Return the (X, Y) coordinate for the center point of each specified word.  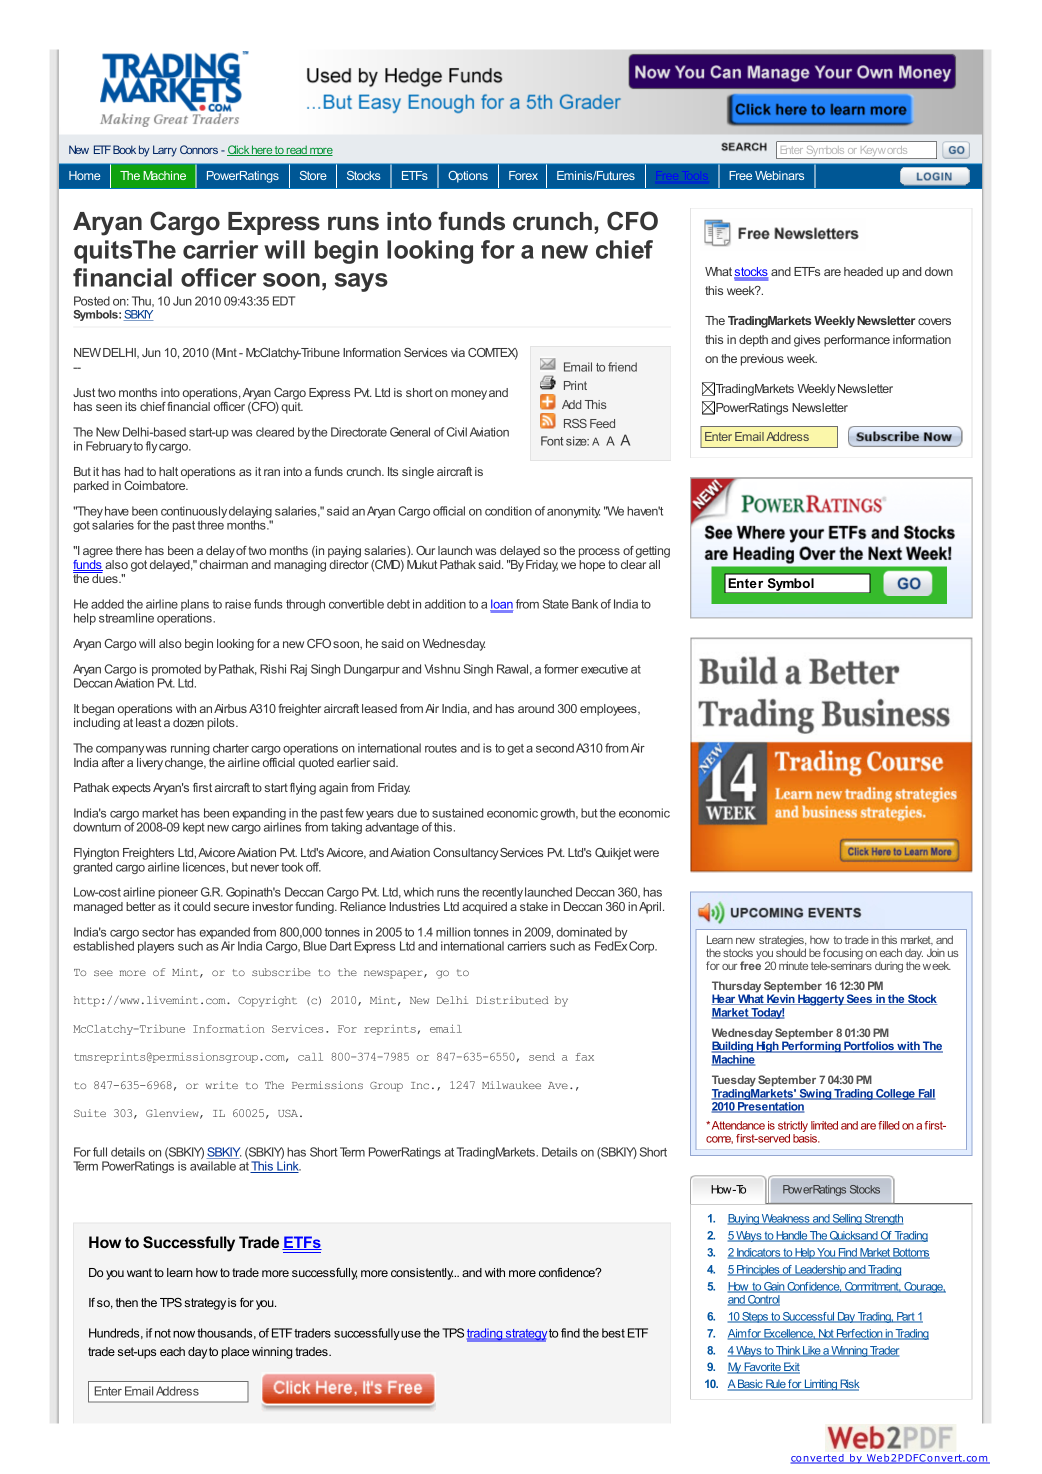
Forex (523, 175)
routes (441, 748)
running (190, 749)
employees (609, 710)
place (235, 1353)
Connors (199, 149)
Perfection (860, 1334)
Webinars (779, 175)
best (613, 1333)
